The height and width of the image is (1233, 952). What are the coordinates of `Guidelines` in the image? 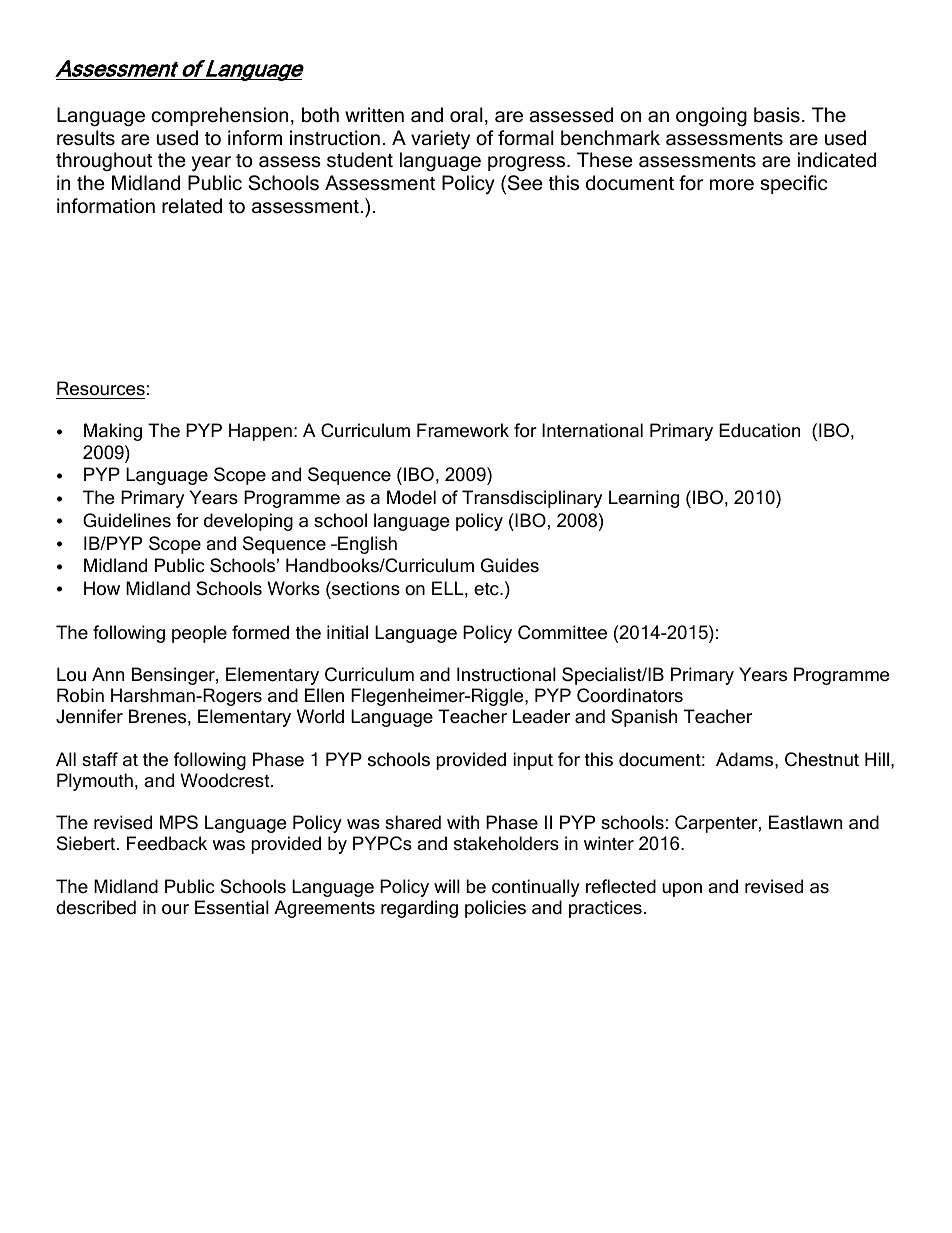 It's located at (127, 520).
